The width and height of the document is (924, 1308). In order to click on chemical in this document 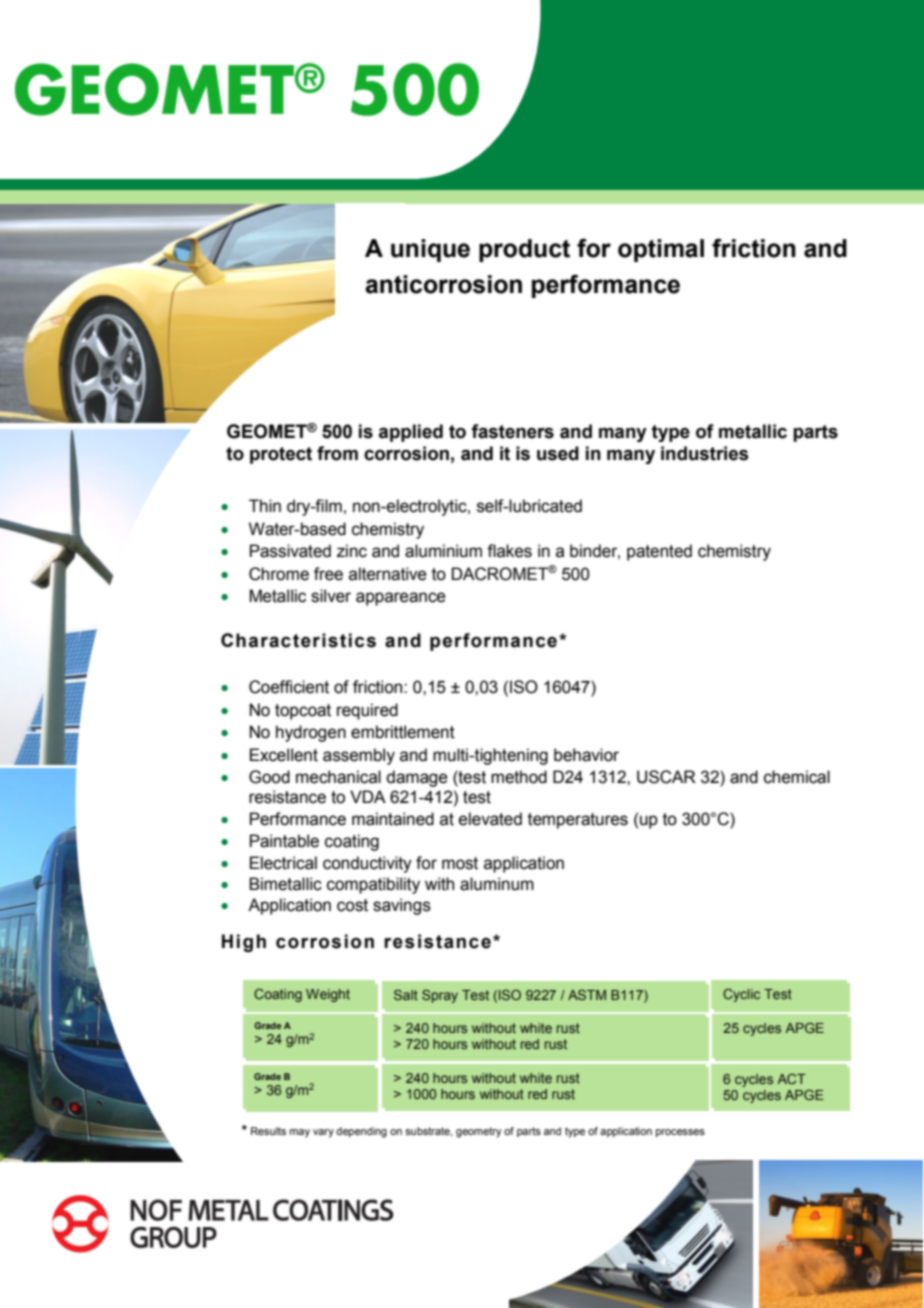, I will do `click(797, 777)`.
